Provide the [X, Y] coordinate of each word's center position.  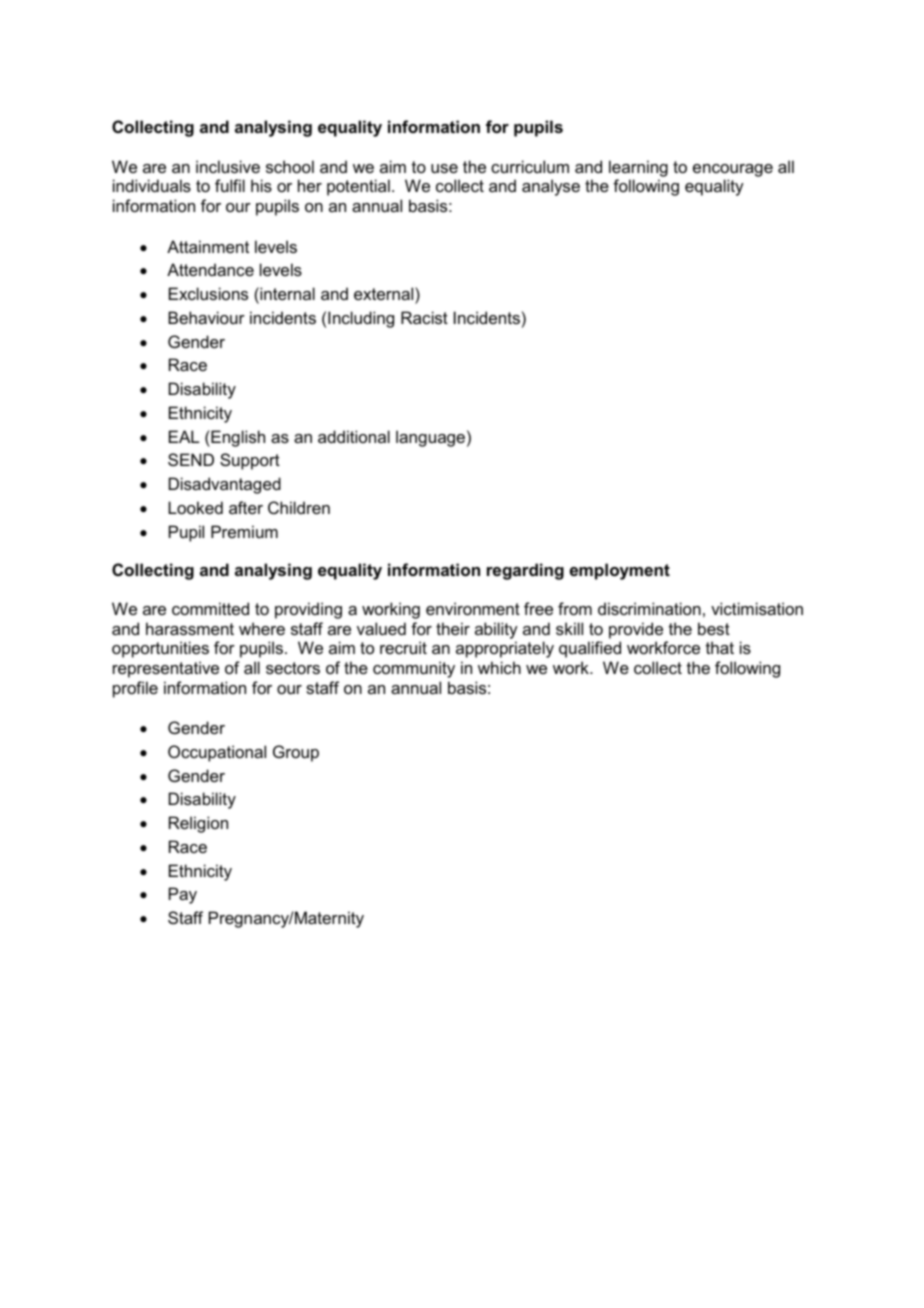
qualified [590, 649]
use [444, 168]
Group [296, 753]
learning [638, 168]
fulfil [230, 185]
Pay [183, 895]
